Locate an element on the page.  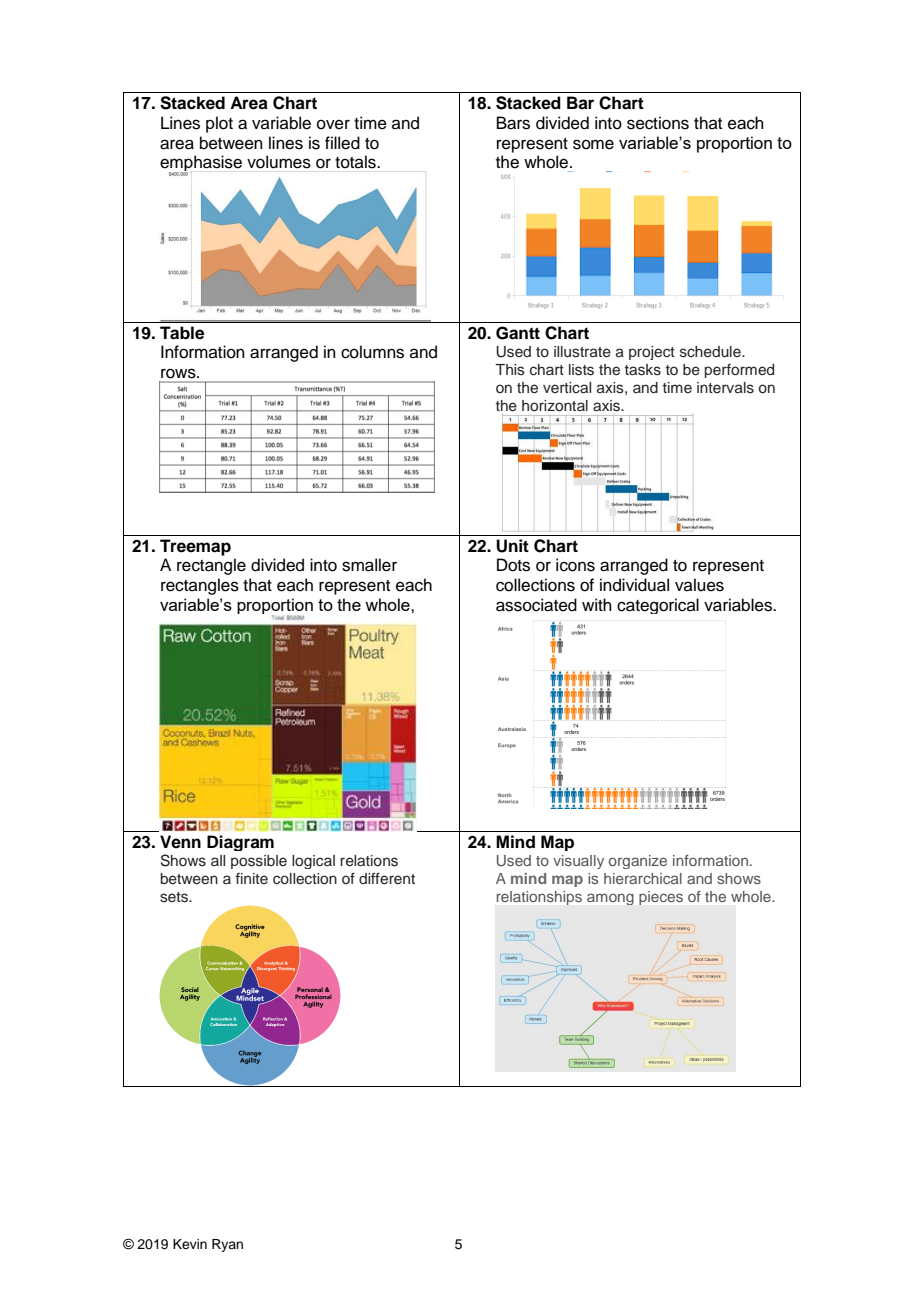
associated is located at coordinates (536, 605).
